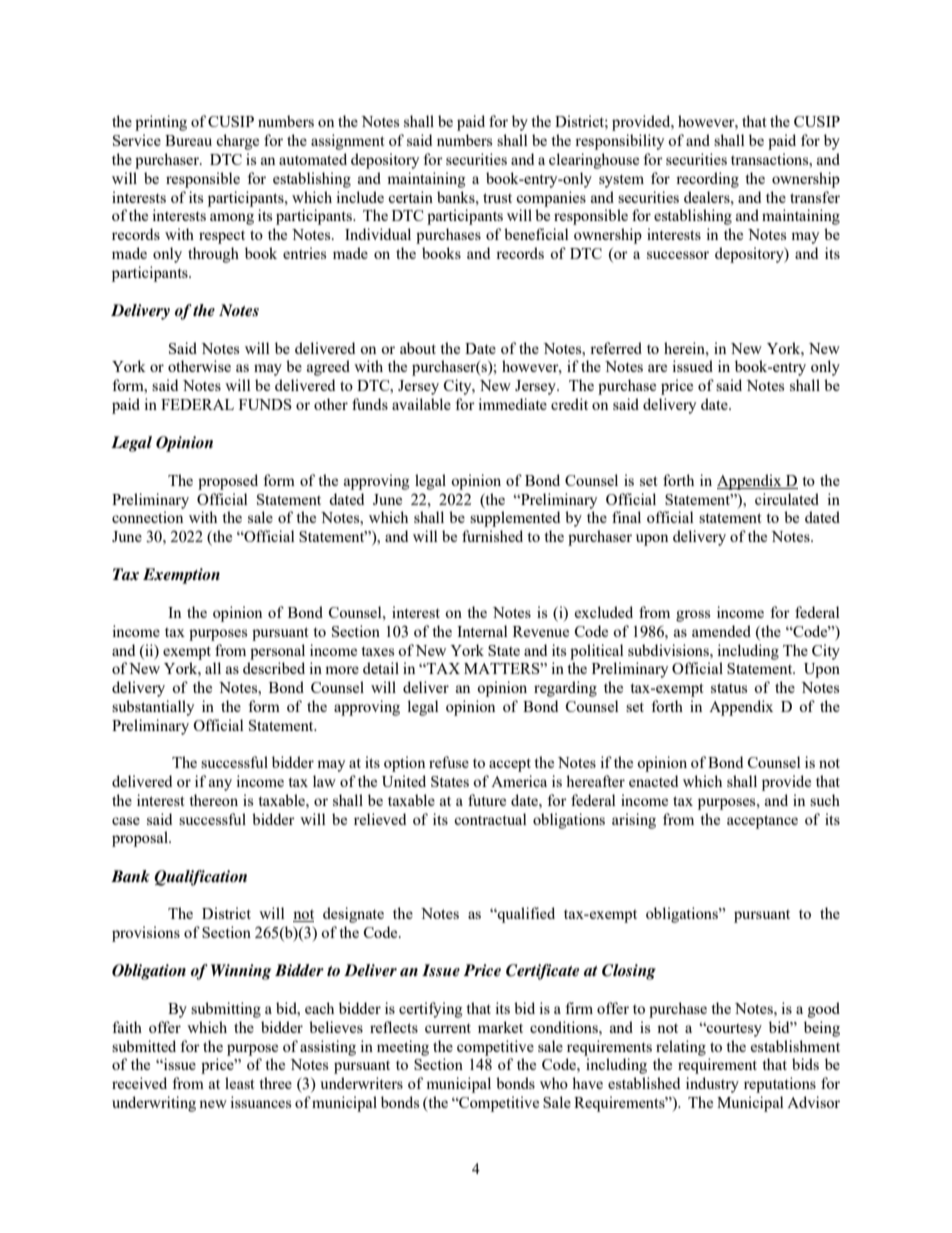 The width and height of the screenshot is (952, 1233). What do you see at coordinates (188, 140) in the screenshot?
I see `Bureau` at bounding box center [188, 140].
